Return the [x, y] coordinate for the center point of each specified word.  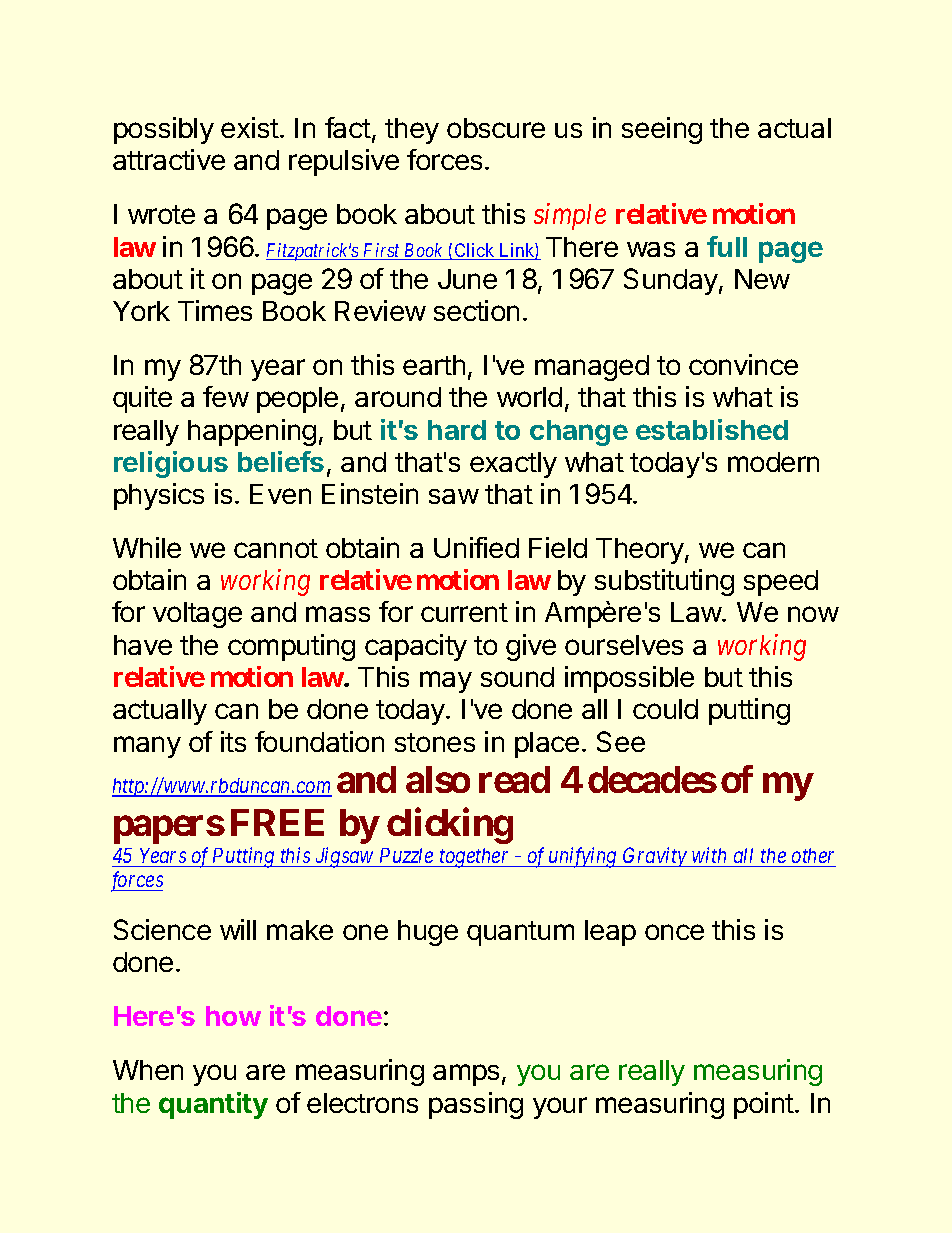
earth [434, 365]
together [475, 858]
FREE [277, 822]
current [464, 612]
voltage [197, 615]
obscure [496, 128]
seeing [662, 130]
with [710, 857]
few [226, 396]
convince [743, 364]
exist [250, 127]
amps [466, 1075]
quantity [213, 1105]
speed [781, 583]
